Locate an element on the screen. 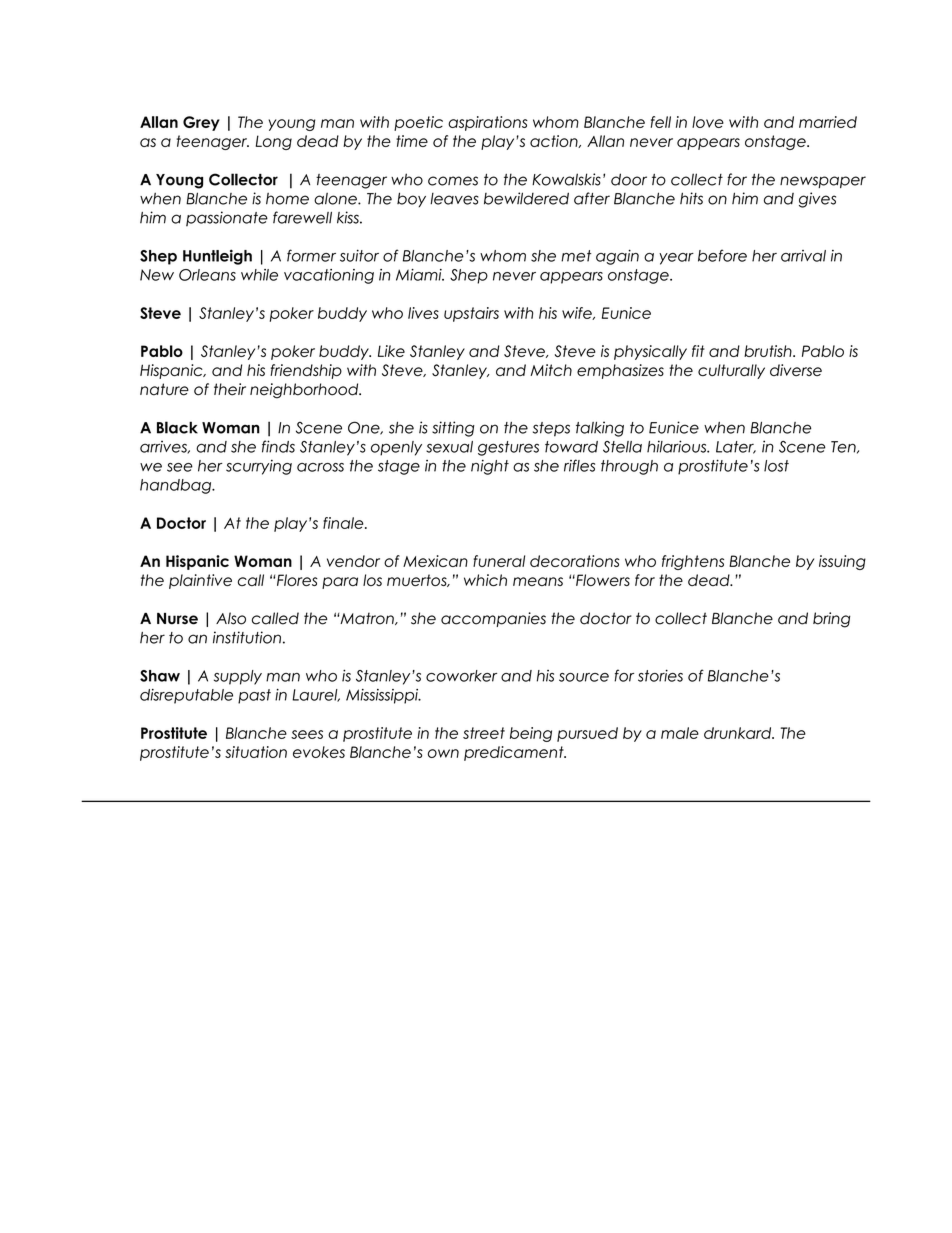 This screenshot has height=1233, width=952. situation is located at coordinates (256, 752).
